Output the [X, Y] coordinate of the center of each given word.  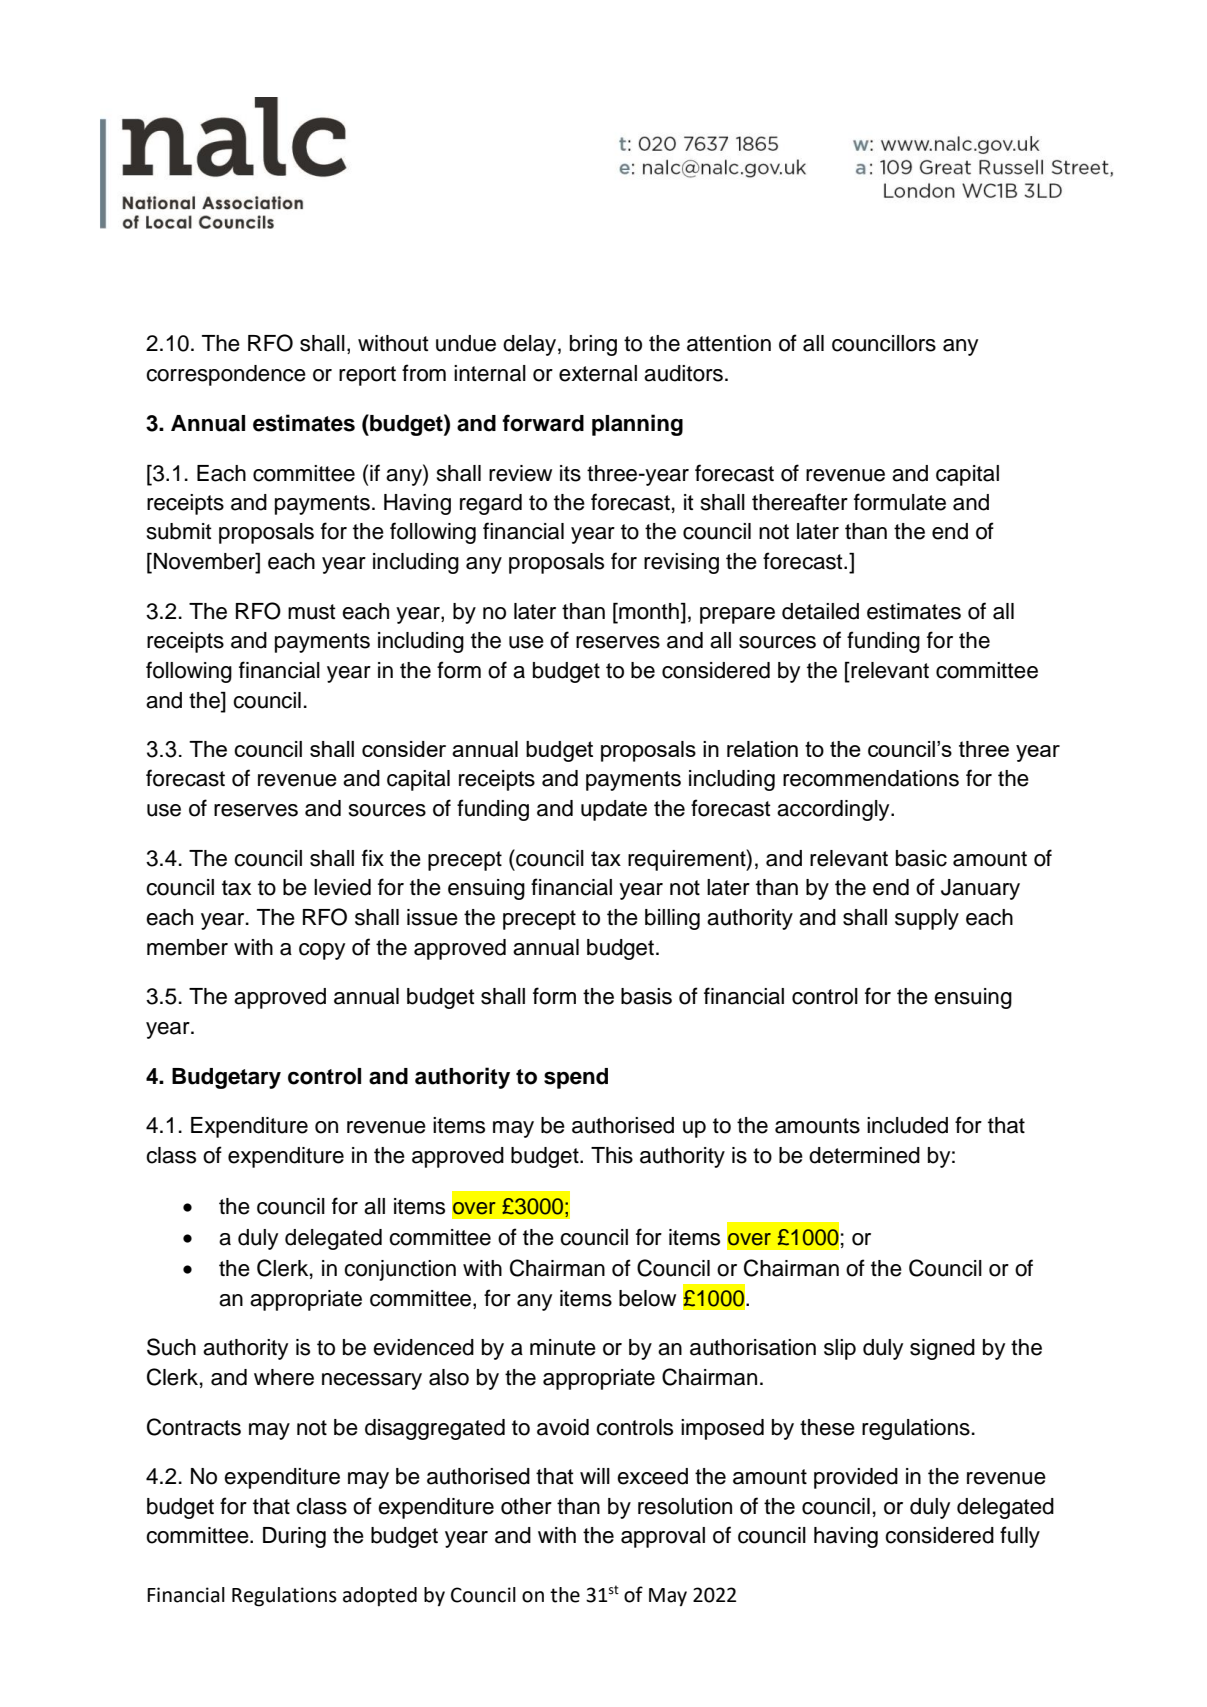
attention [729, 343]
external [598, 373]
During [294, 1537]
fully [1020, 1537]
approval [663, 1537]
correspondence [226, 375]
